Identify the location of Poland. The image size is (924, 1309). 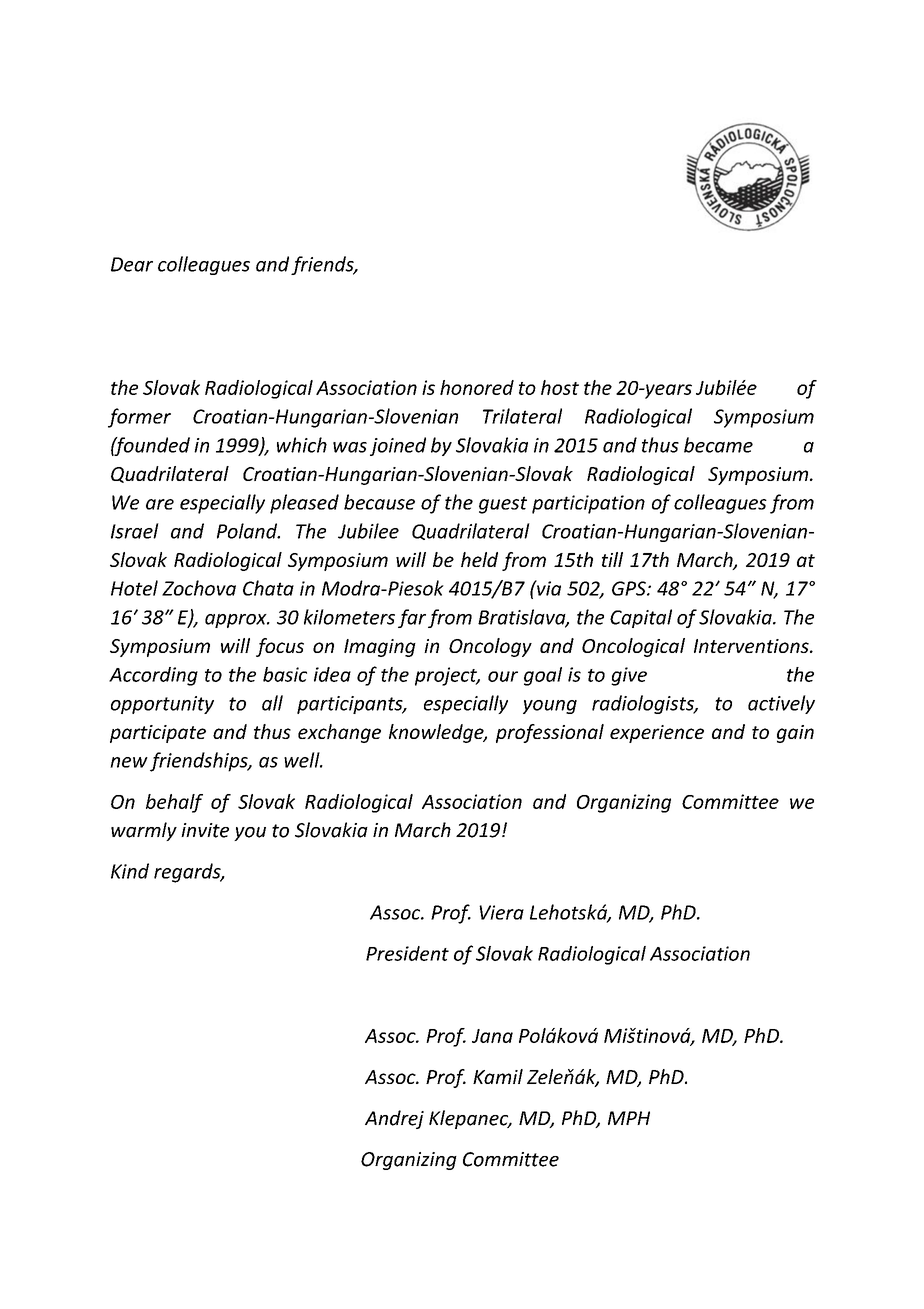
(248, 531).
